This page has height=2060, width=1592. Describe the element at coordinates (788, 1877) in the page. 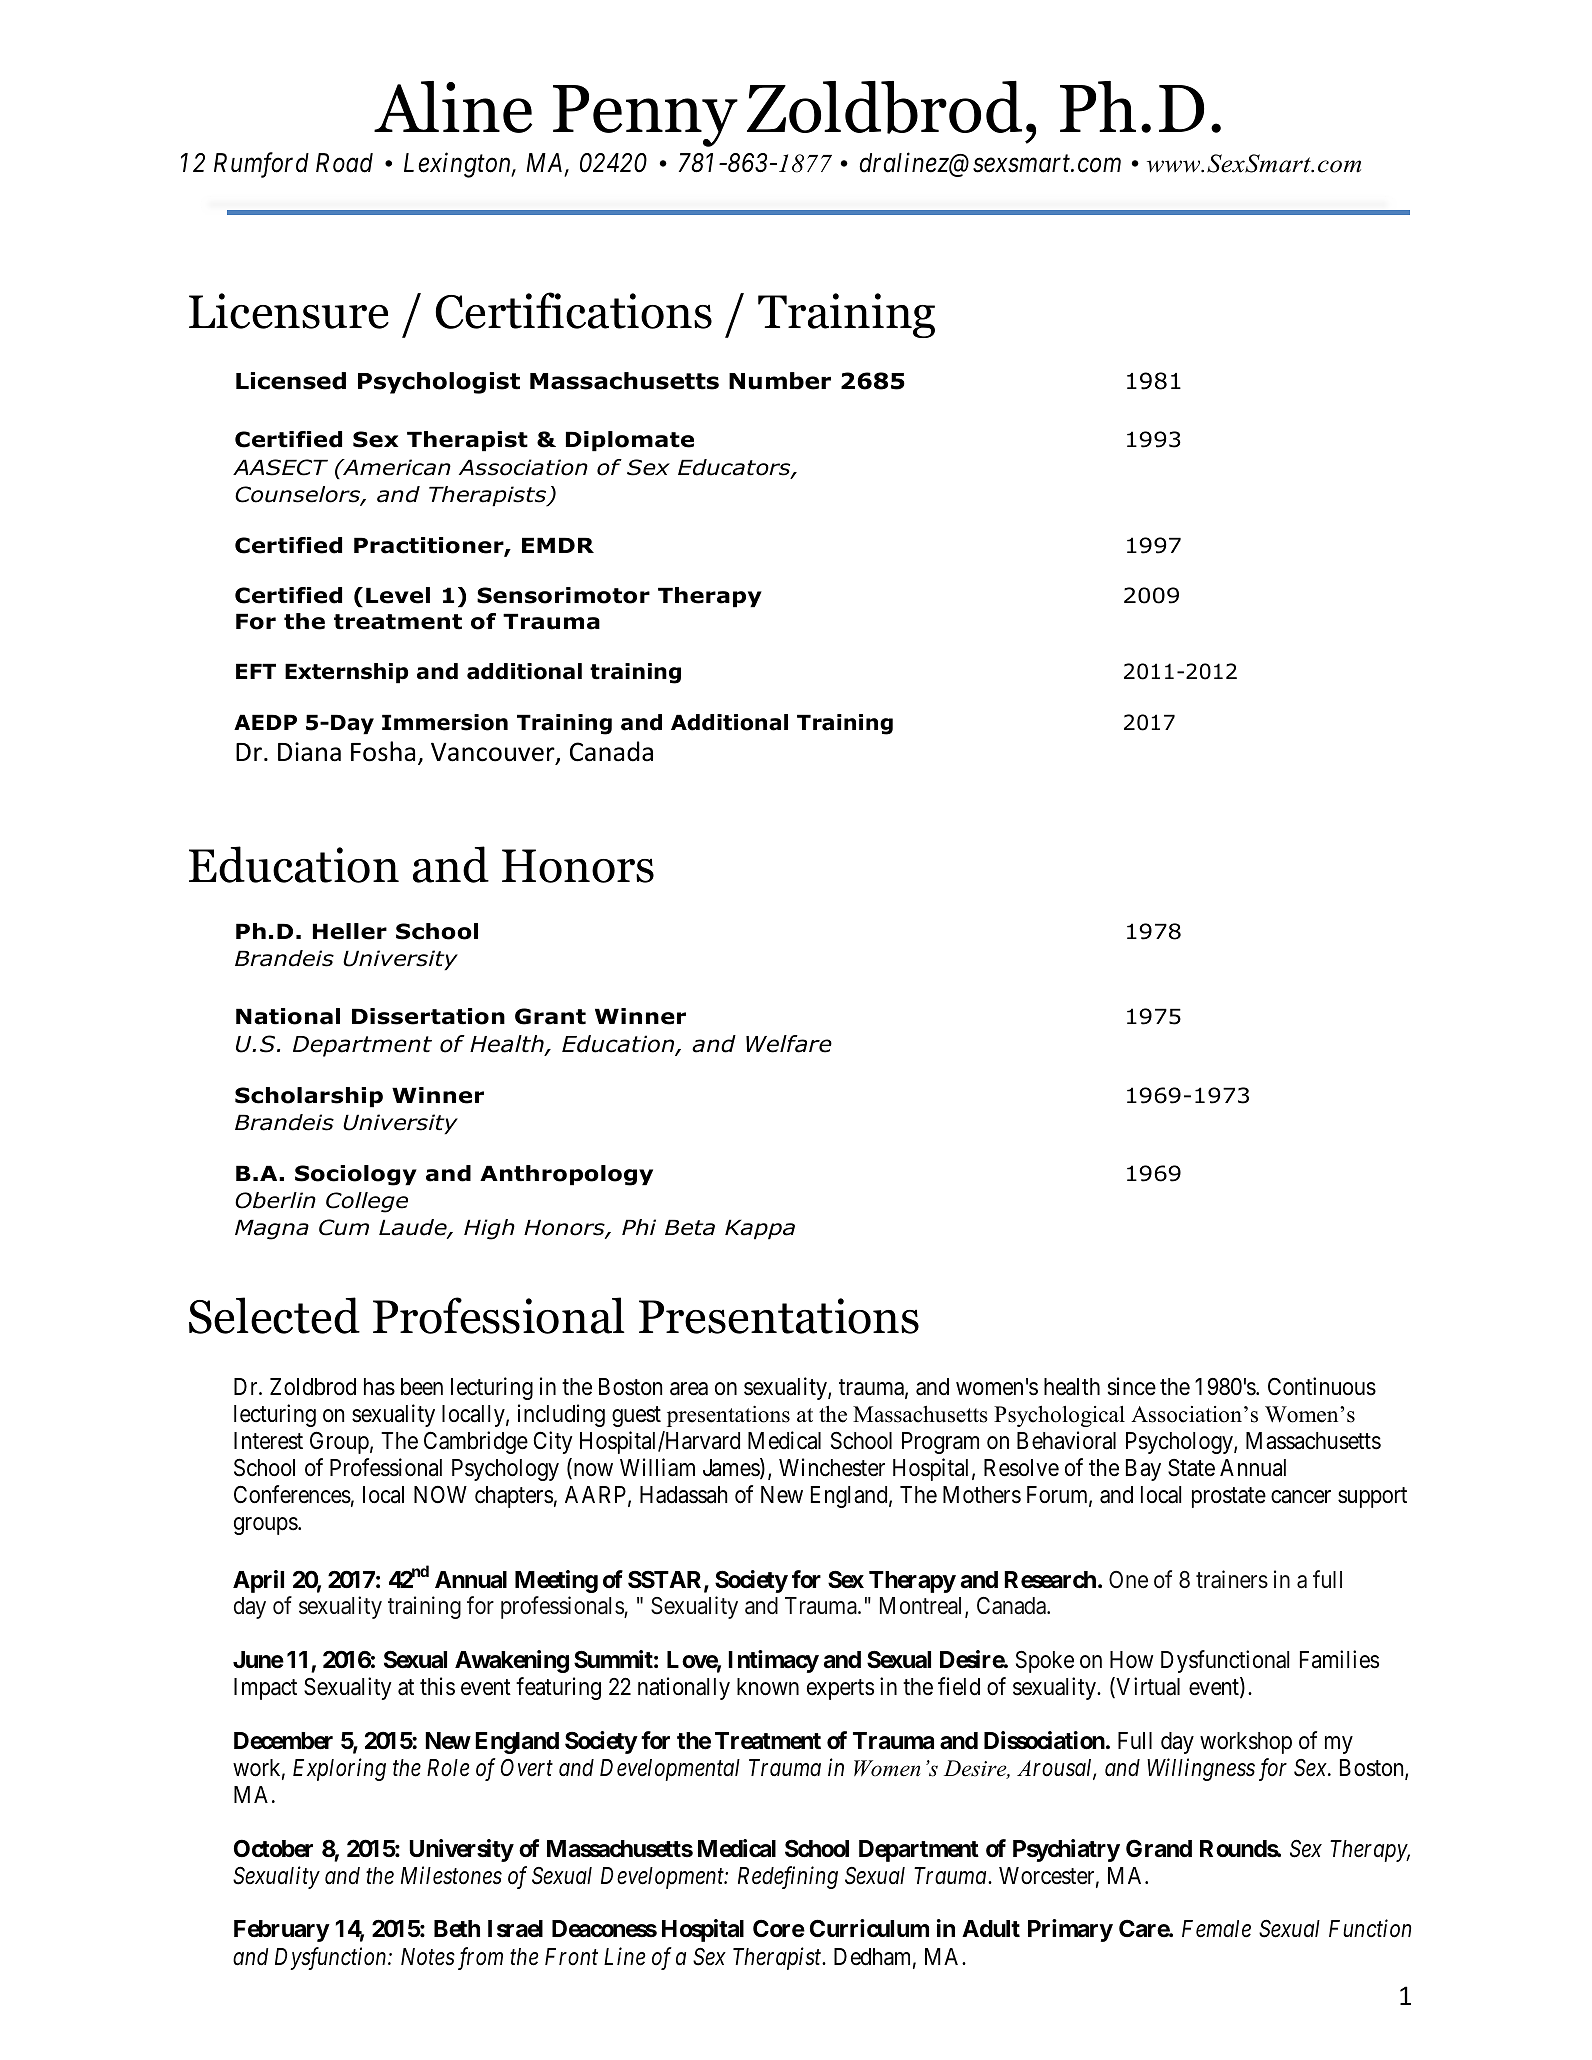

I see `Redefining` at that location.
